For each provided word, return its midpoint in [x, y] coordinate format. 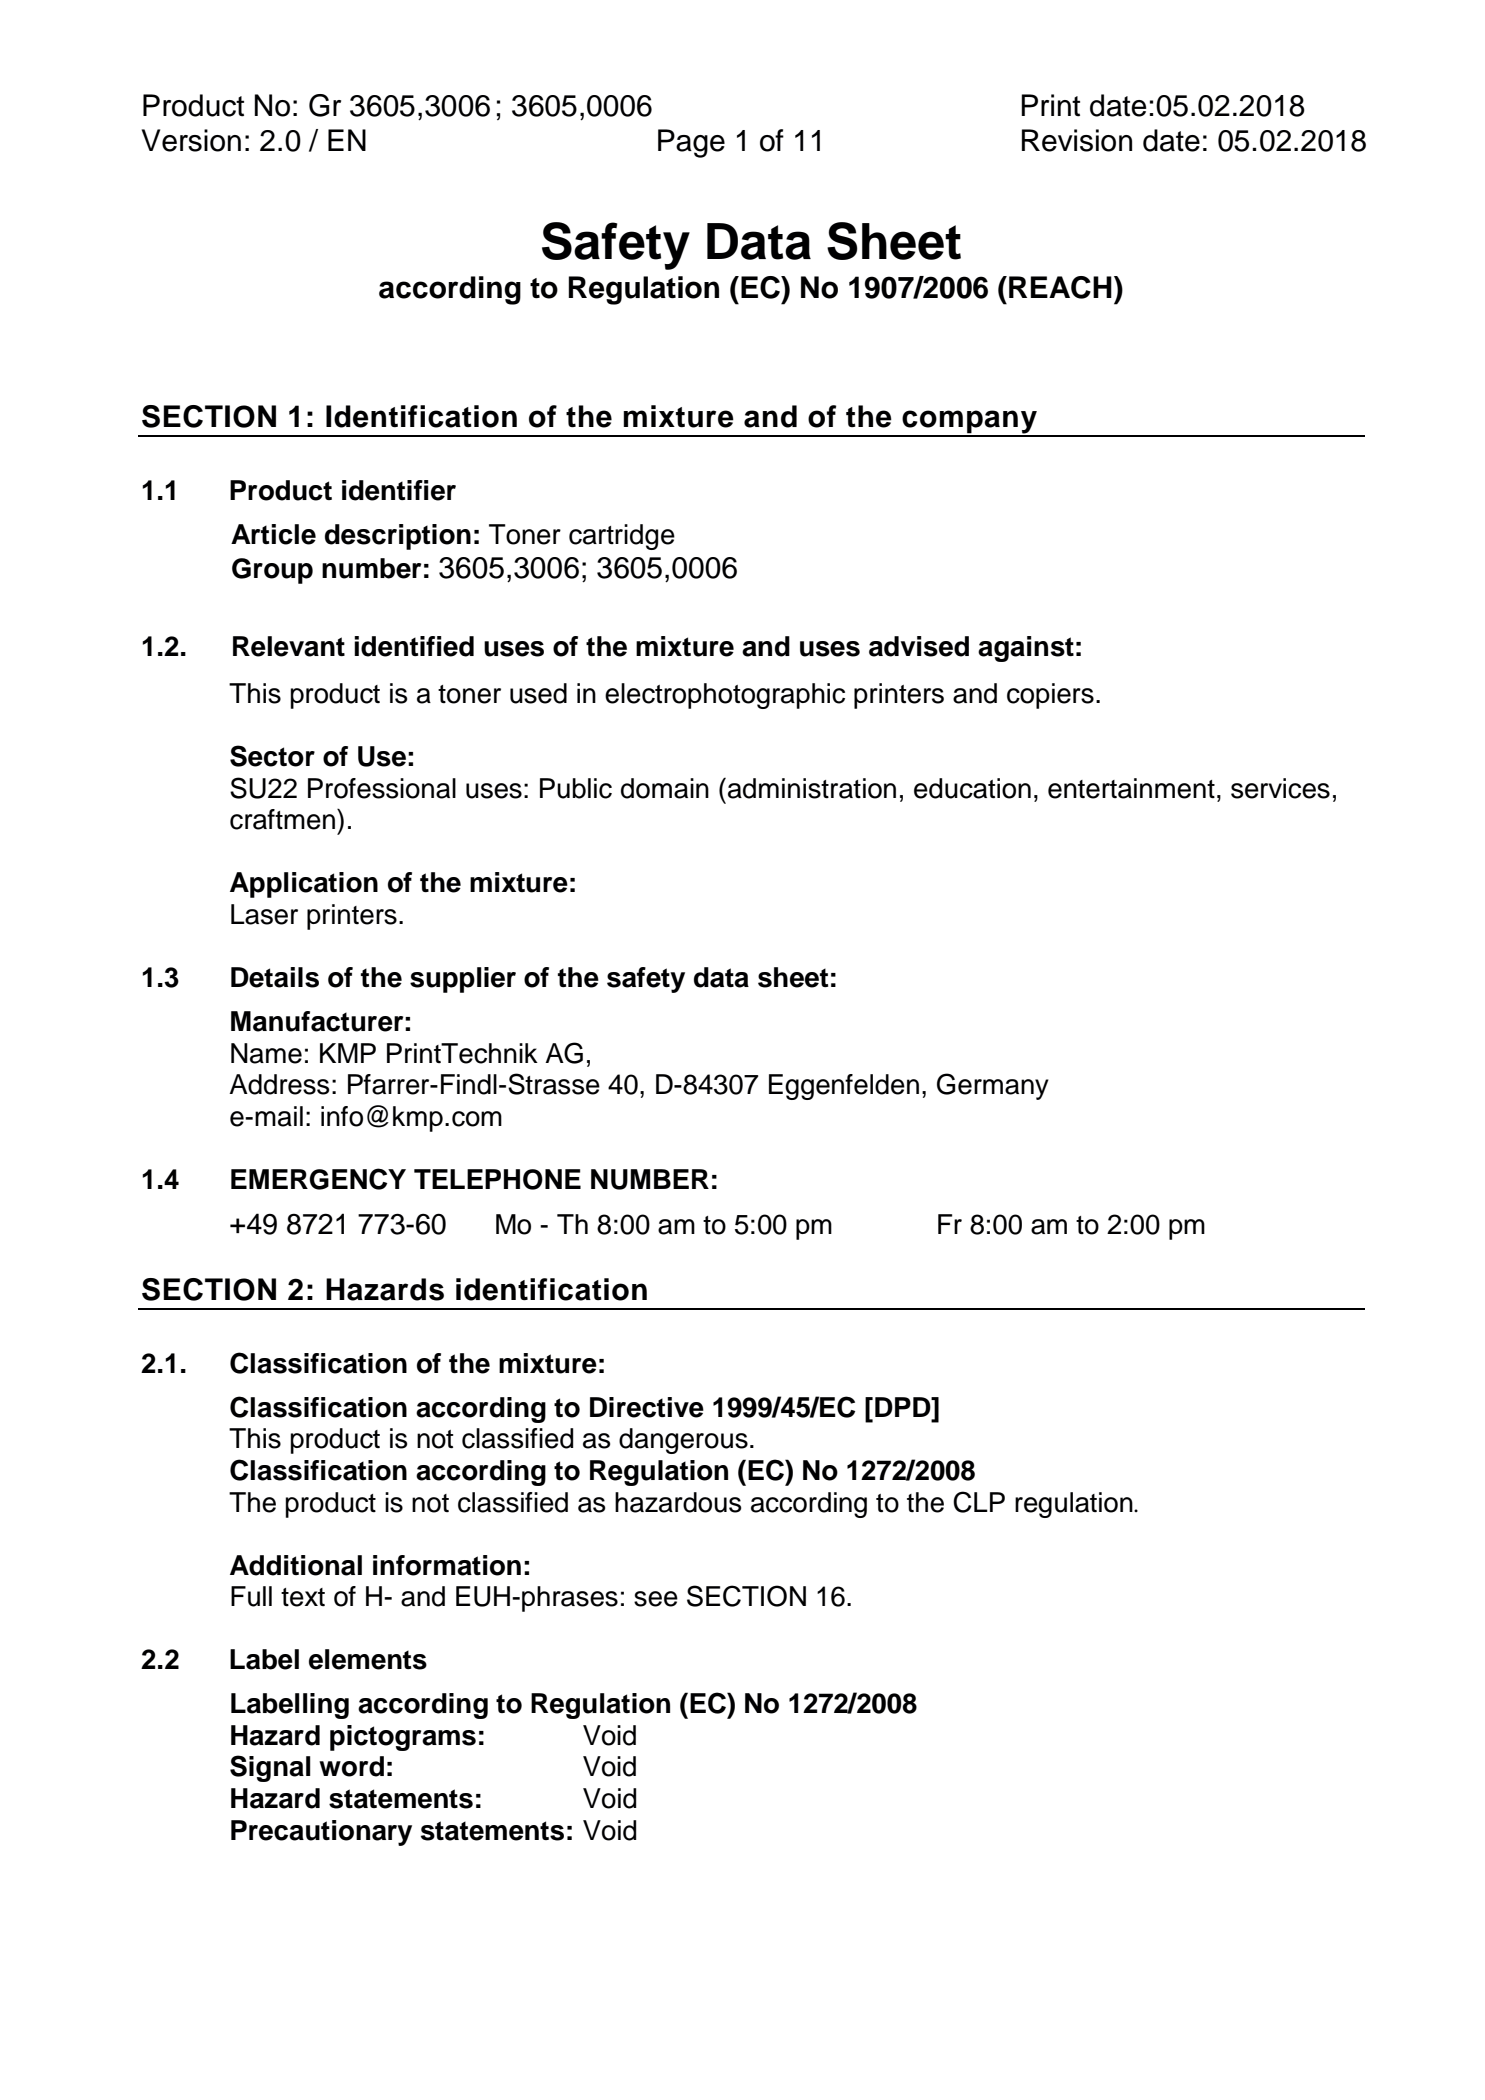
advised [919, 646]
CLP [979, 1502]
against [1026, 649]
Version [191, 140]
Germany [993, 1086]
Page [691, 143]
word [351, 1766]
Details [275, 977]
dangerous [683, 1441]
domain [665, 788]
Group [272, 571]
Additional [296, 1565]
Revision [1077, 140]
